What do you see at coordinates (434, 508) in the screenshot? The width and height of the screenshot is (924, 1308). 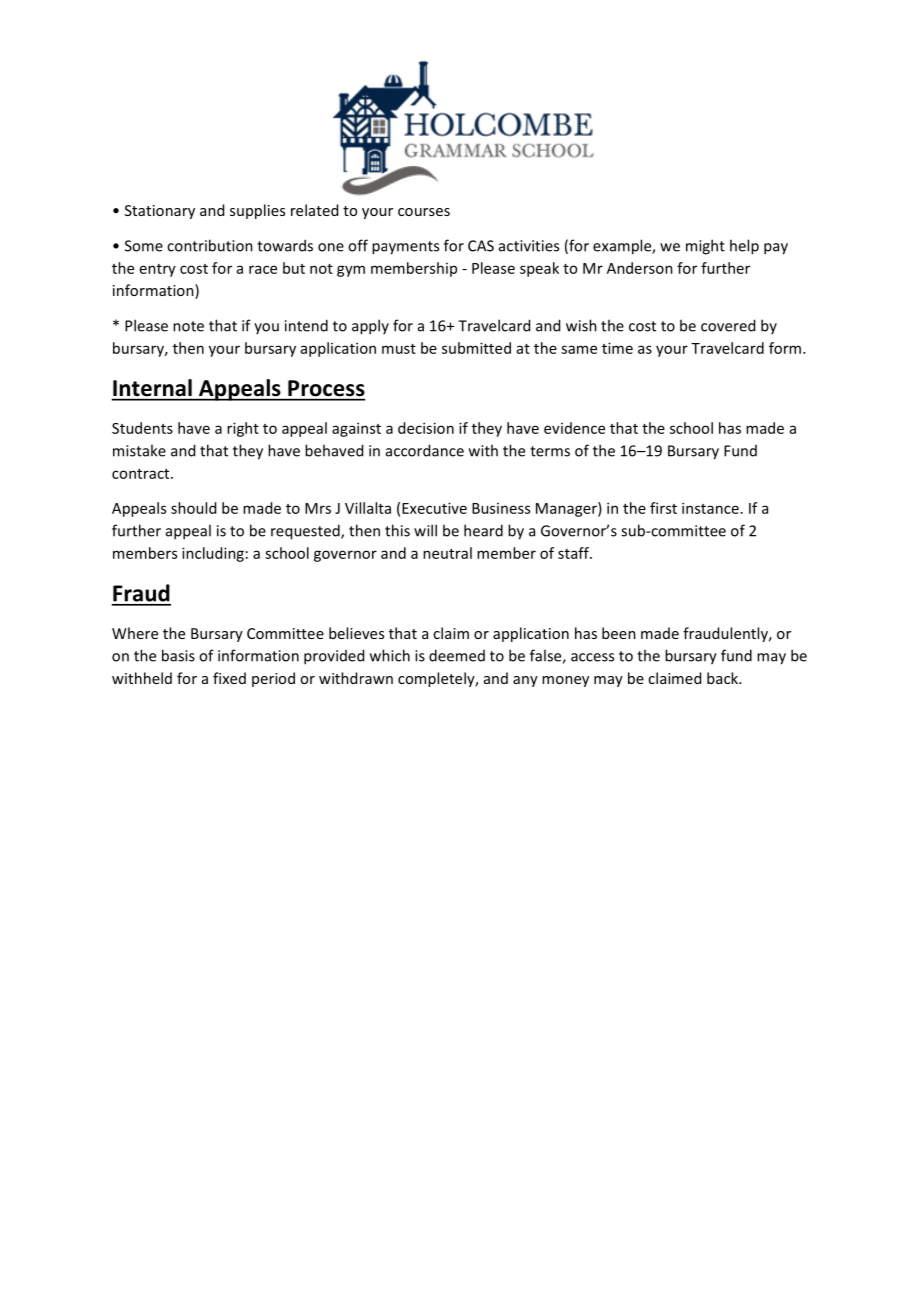 I see `Executive` at bounding box center [434, 508].
